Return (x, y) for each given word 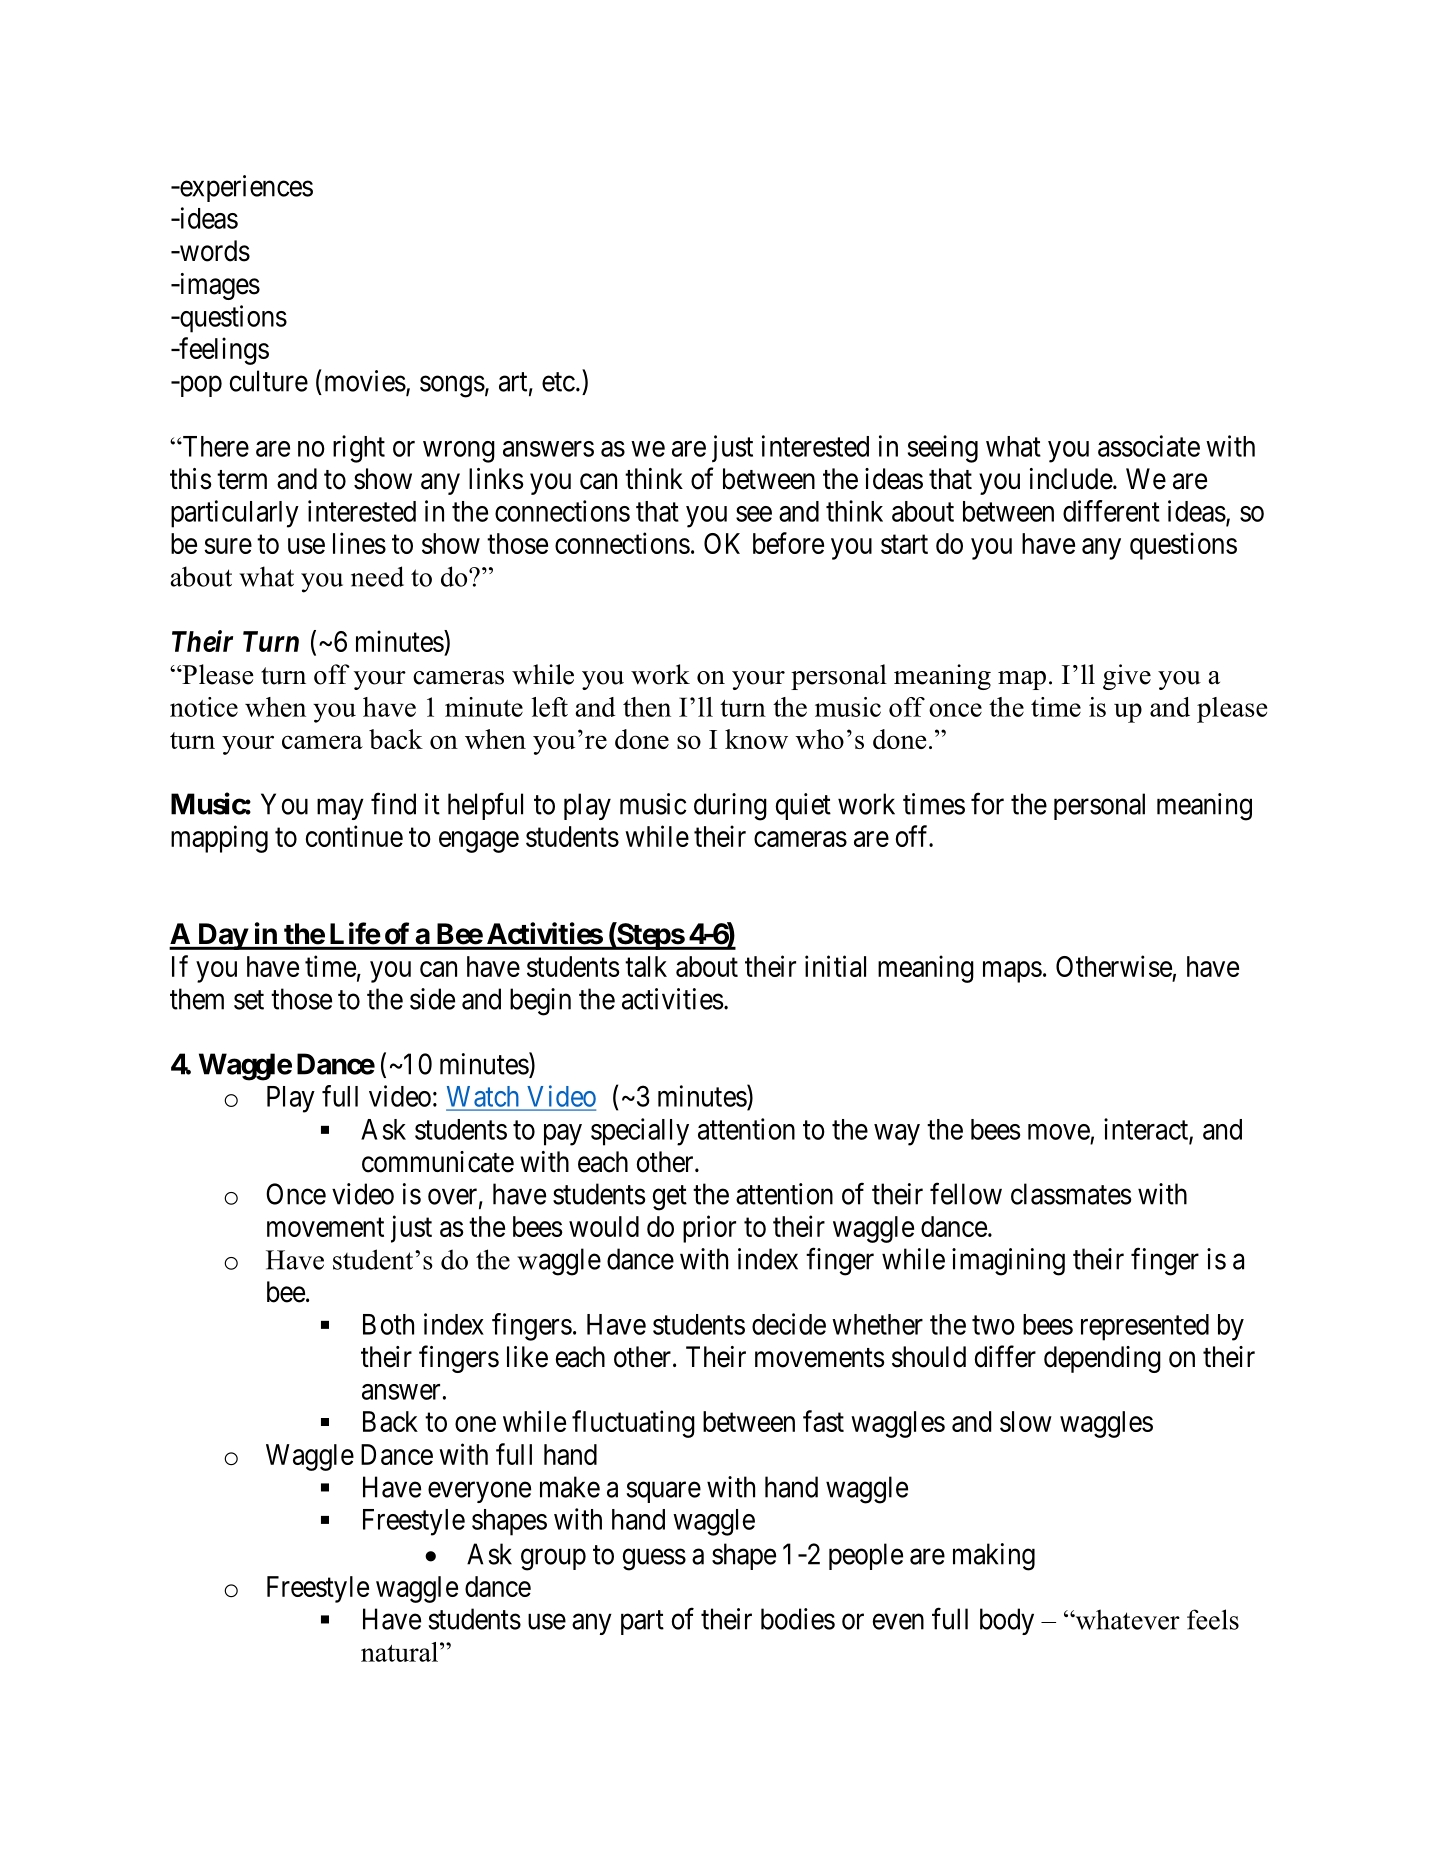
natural (401, 1652)
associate (1149, 446)
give (1127, 677)
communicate (438, 1162)
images (218, 286)
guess (654, 1560)
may (340, 809)
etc (558, 382)
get (670, 1198)
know (756, 739)
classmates (1071, 1194)
